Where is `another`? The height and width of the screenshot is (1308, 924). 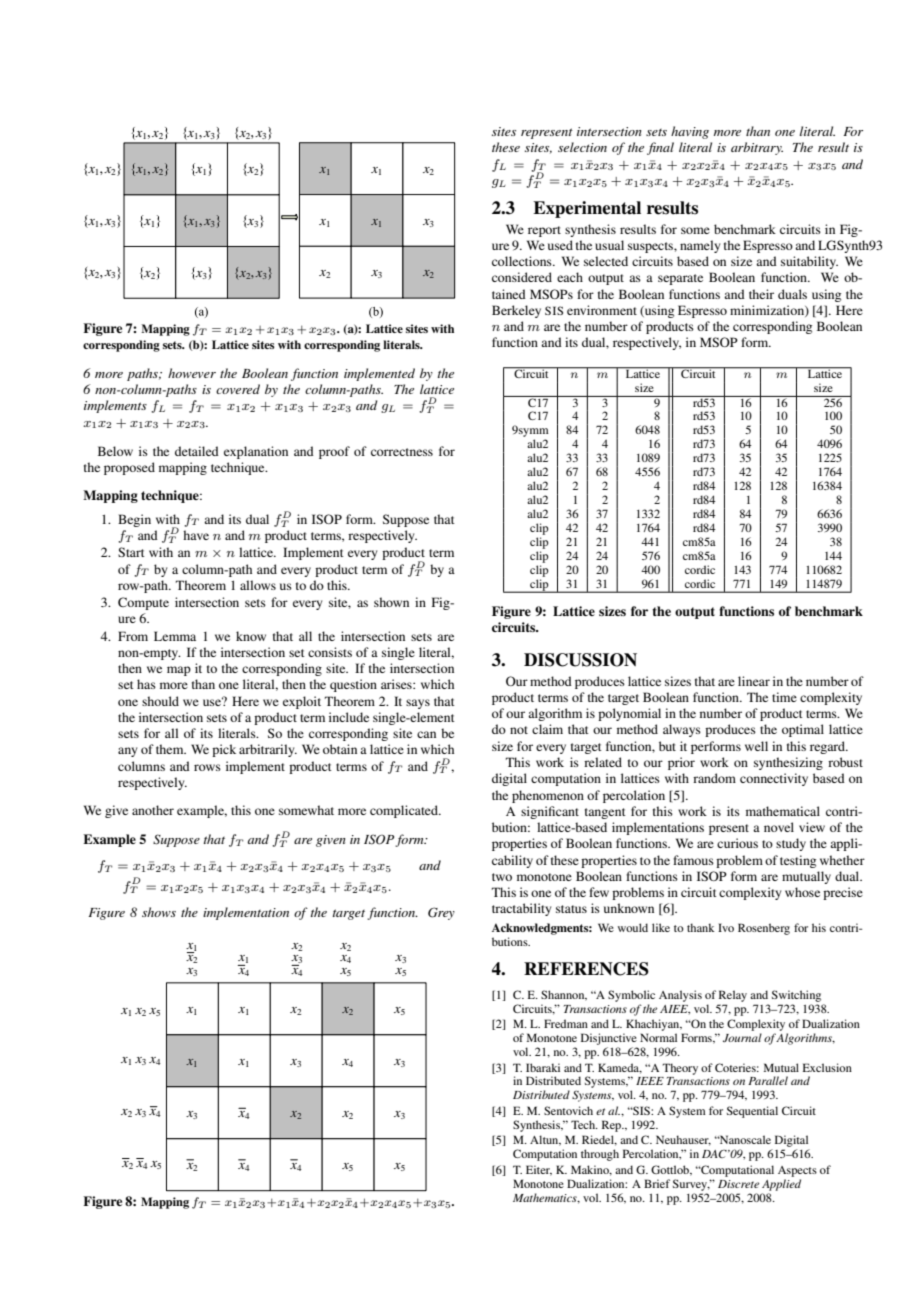
another is located at coordinates (153, 810).
